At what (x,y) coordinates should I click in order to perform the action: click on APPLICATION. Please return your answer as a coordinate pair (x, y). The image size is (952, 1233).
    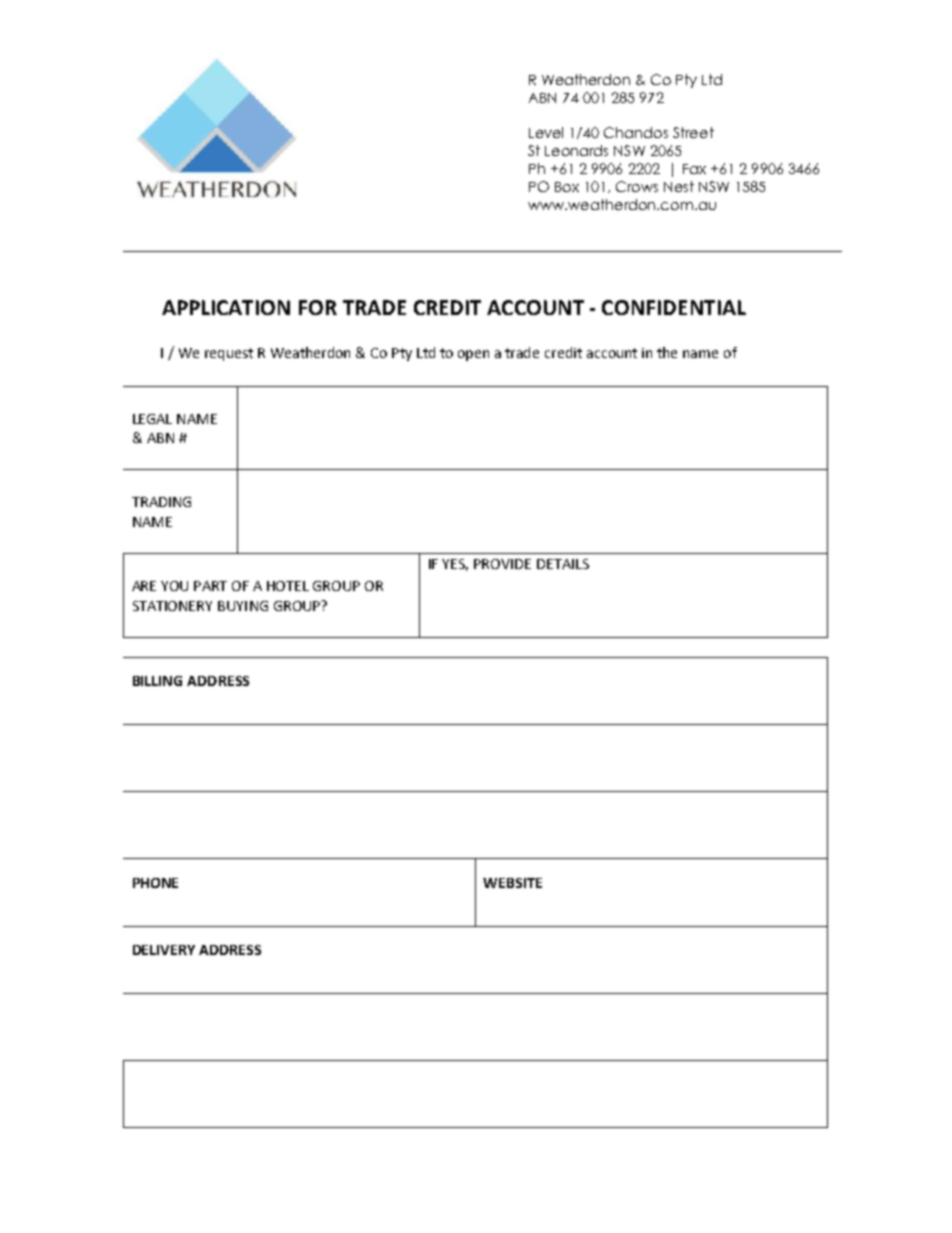
    Looking at the image, I should click on (226, 307).
